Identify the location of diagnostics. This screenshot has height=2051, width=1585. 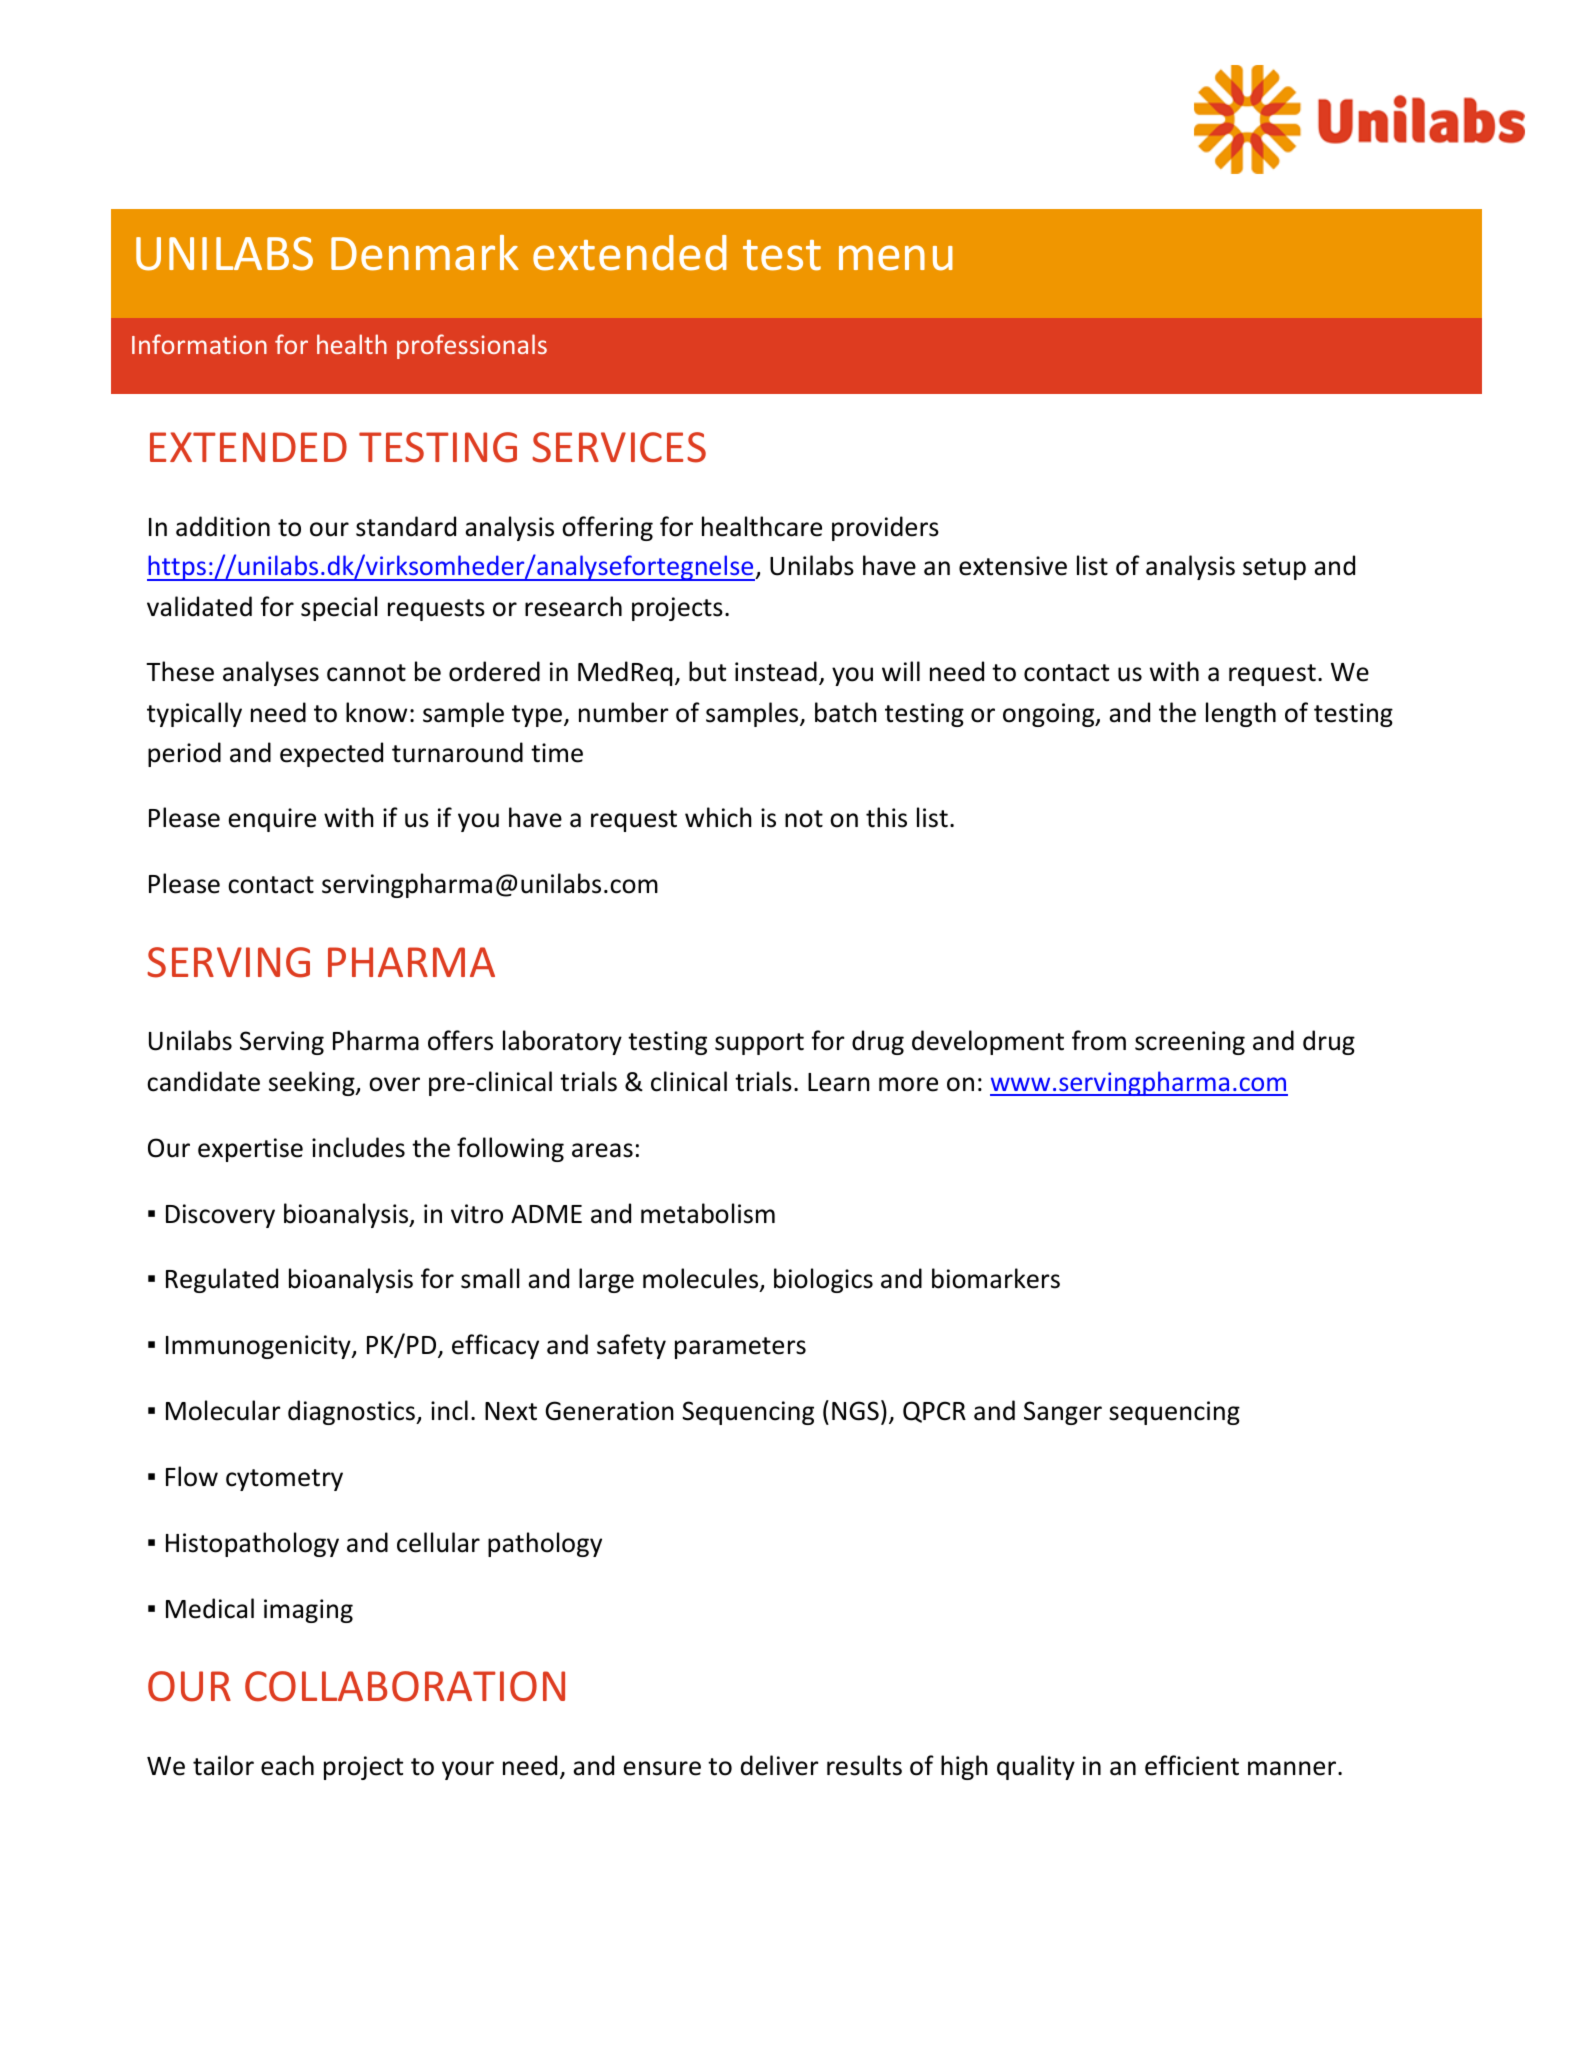
(352, 1412).
